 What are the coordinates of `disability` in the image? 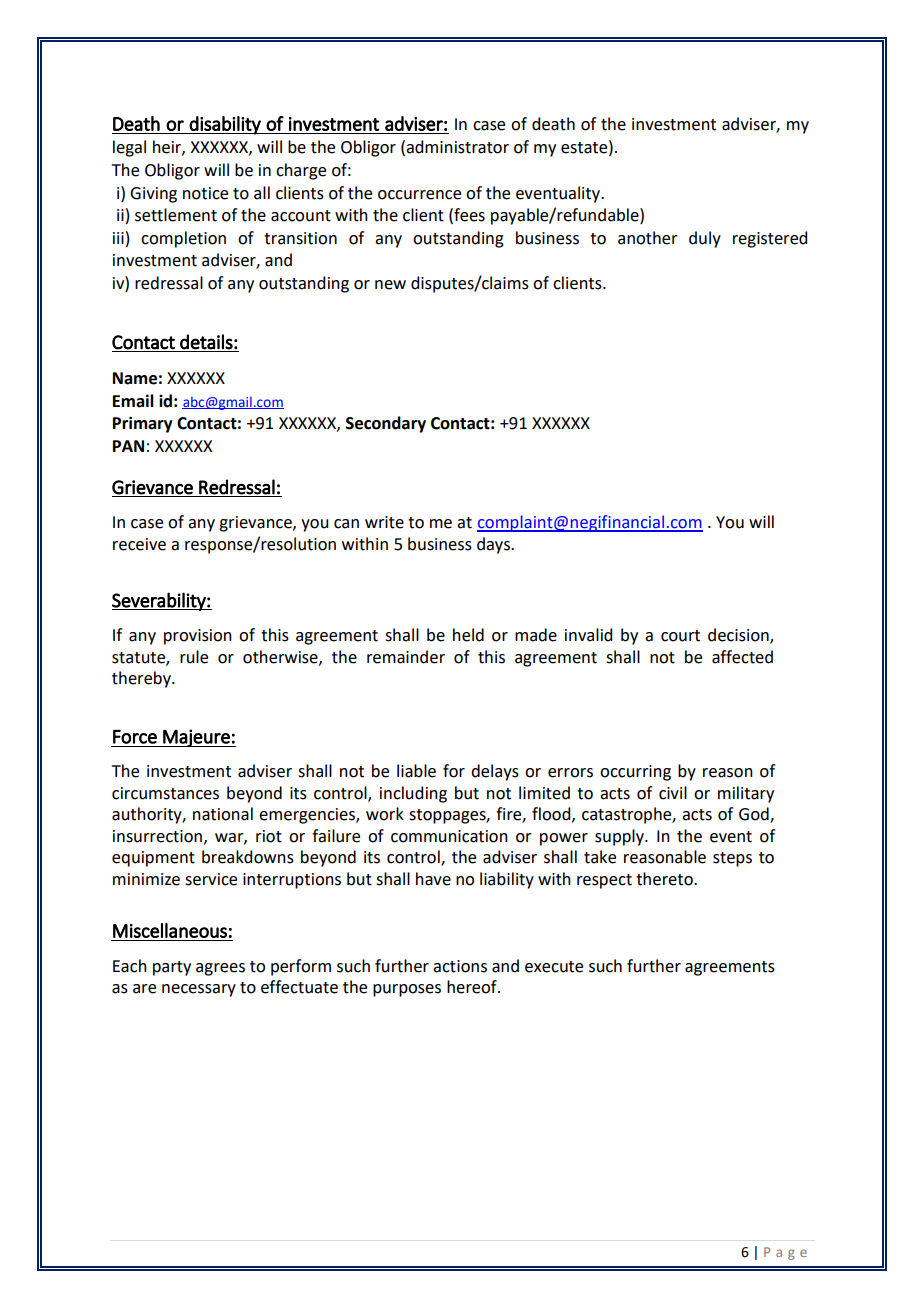 It's located at (225, 125).
